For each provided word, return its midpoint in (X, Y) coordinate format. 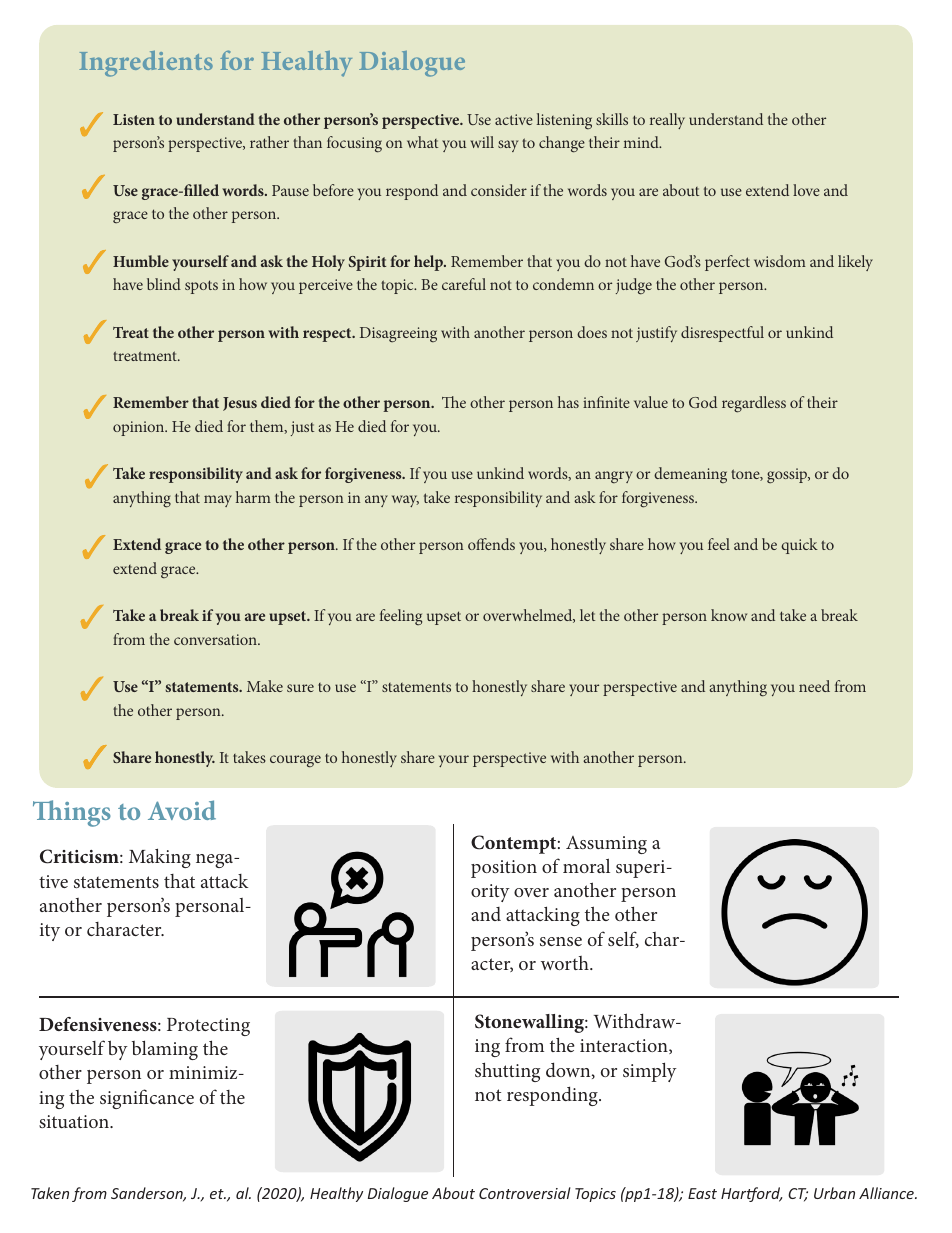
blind (164, 284)
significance (147, 1099)
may (218, 501)
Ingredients (146, 64)
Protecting (208, 1027)
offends (491, 544)
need (814, 686)
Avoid (182, 810)
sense (561, 941)
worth (566, 963)
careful (464, 284)
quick (799, 546)
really (667, 121)
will (482, 142)
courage (295, 761)
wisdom (780, 261)
